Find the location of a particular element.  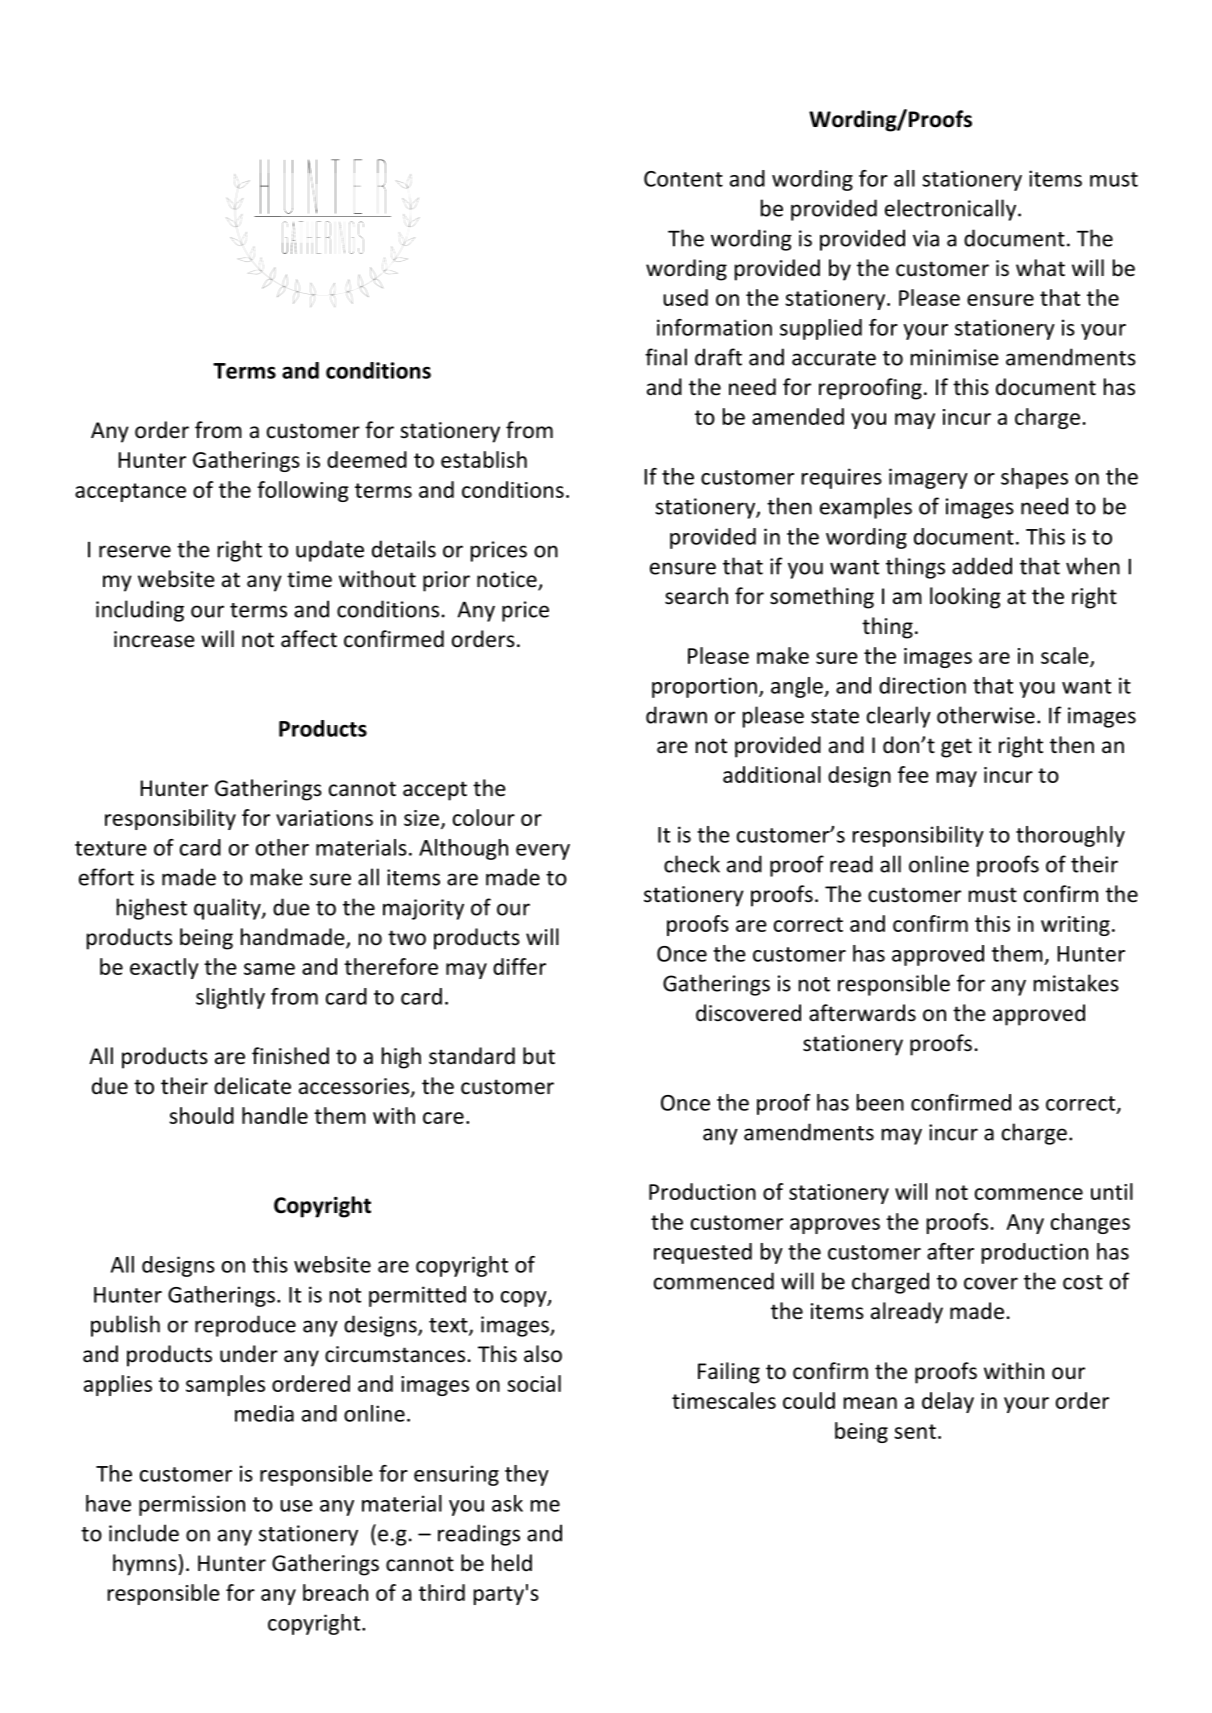

deemed is located at coordinates (367, 459).
